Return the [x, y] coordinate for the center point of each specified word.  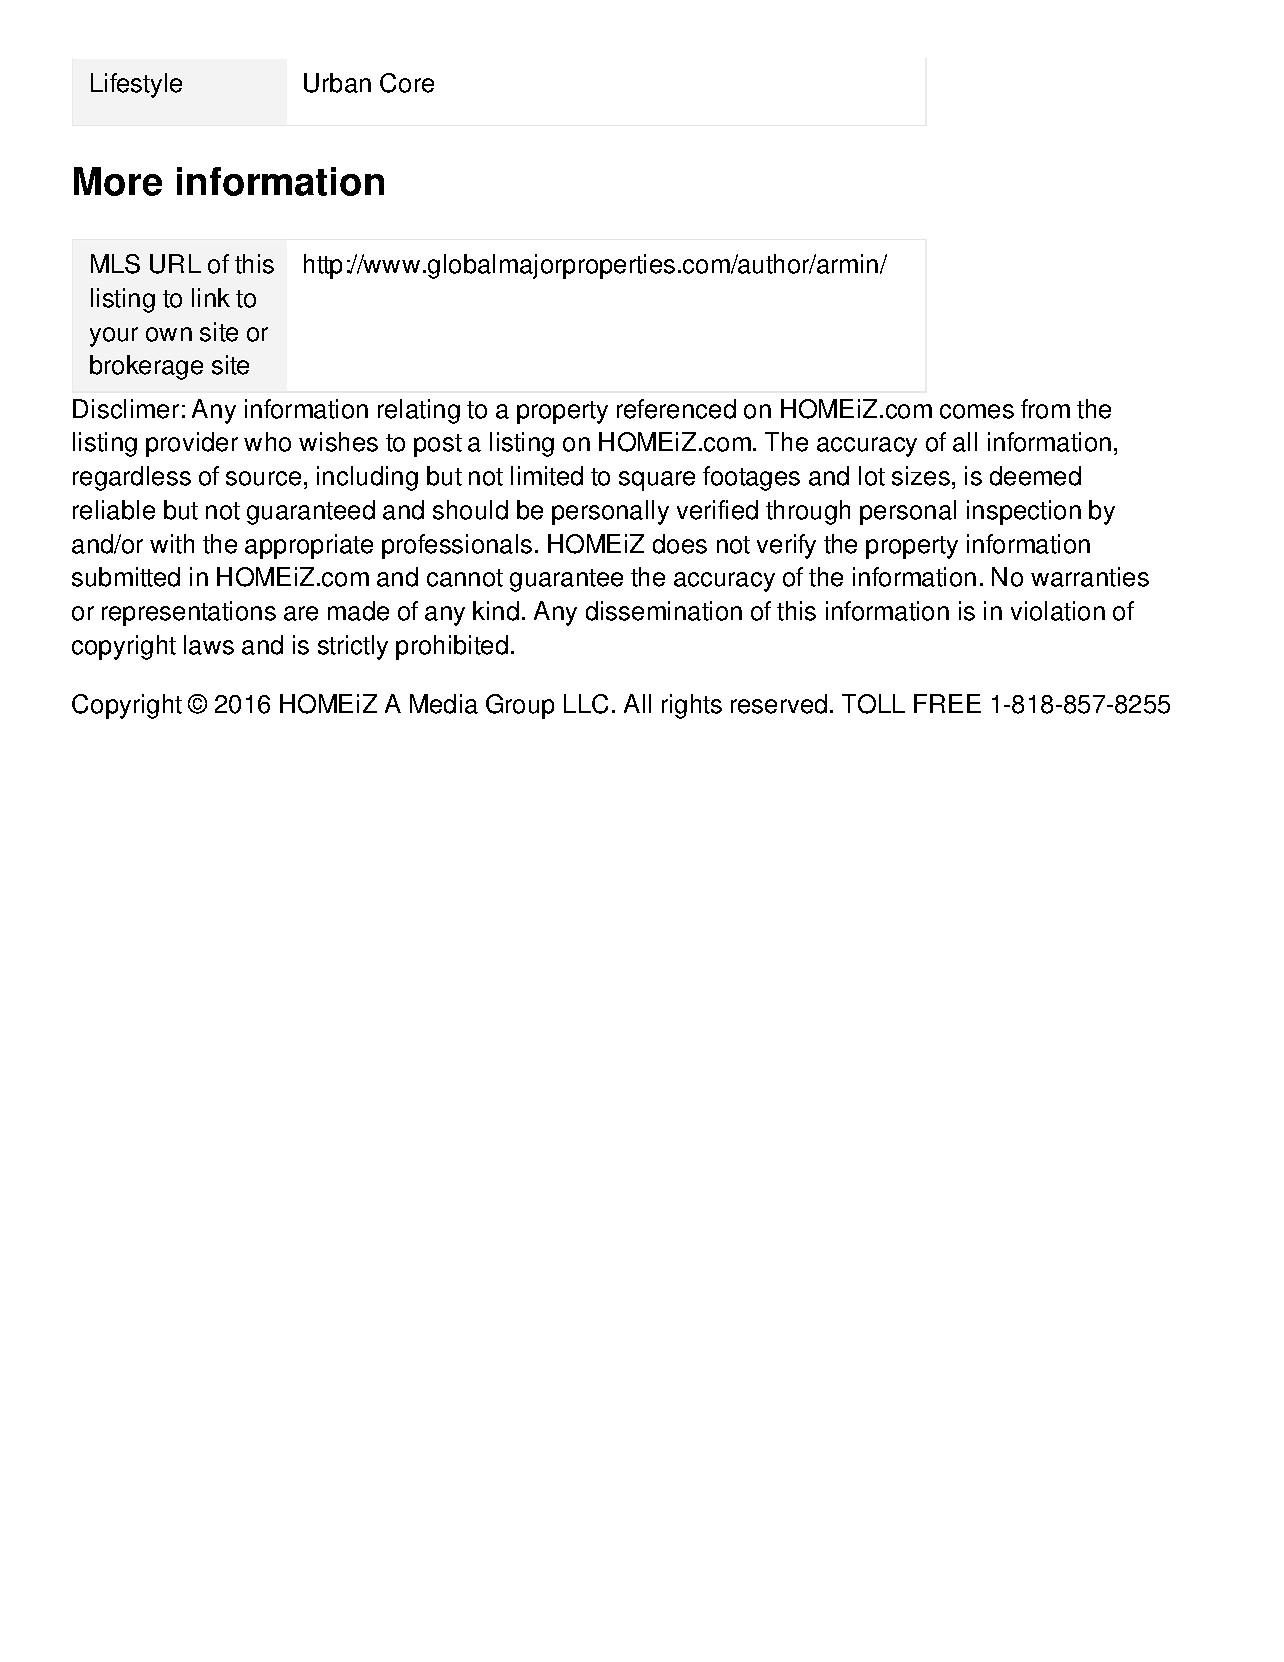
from [1045, 409]
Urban [337, 83]
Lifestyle [136, 85]
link [211, 297]
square [657, 481]
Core [407, 83]
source [263, 478]
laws [209, 645]
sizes [921, 476]
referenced [676, 409]
